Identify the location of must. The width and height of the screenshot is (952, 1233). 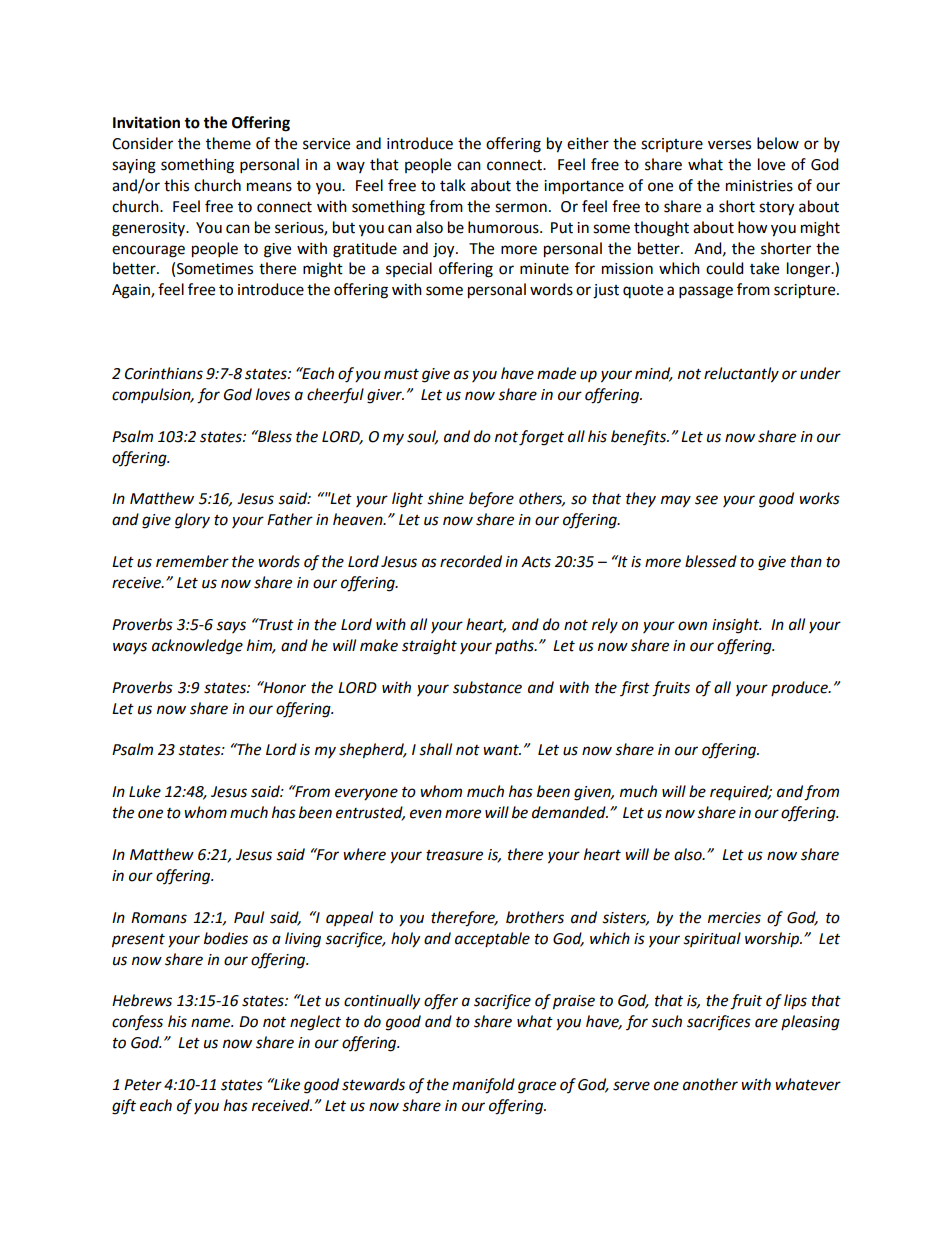
(401, 374).
